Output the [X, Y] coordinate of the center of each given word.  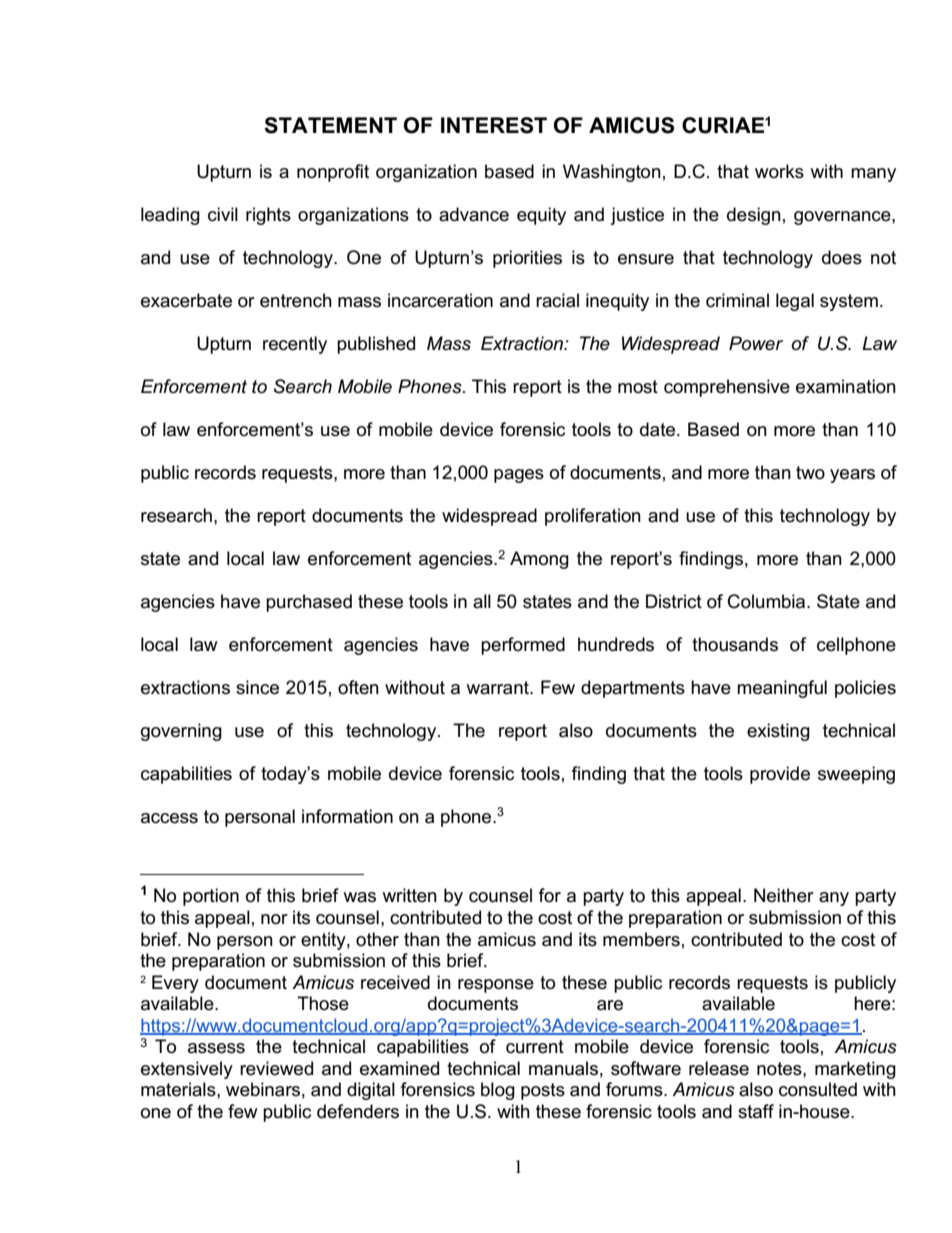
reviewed [276, 1068]
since [257, 687]
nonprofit [333, 173]
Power [756, 343]
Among [539, 560]
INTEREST [494, 125]
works [779, 171]
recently [295, 345]
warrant [498, 688]
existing [778, 732]
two [810, 473]
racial [557, 300]
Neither [784, 895]
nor [274, 919]
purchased [309, 603]
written [409, 895]
